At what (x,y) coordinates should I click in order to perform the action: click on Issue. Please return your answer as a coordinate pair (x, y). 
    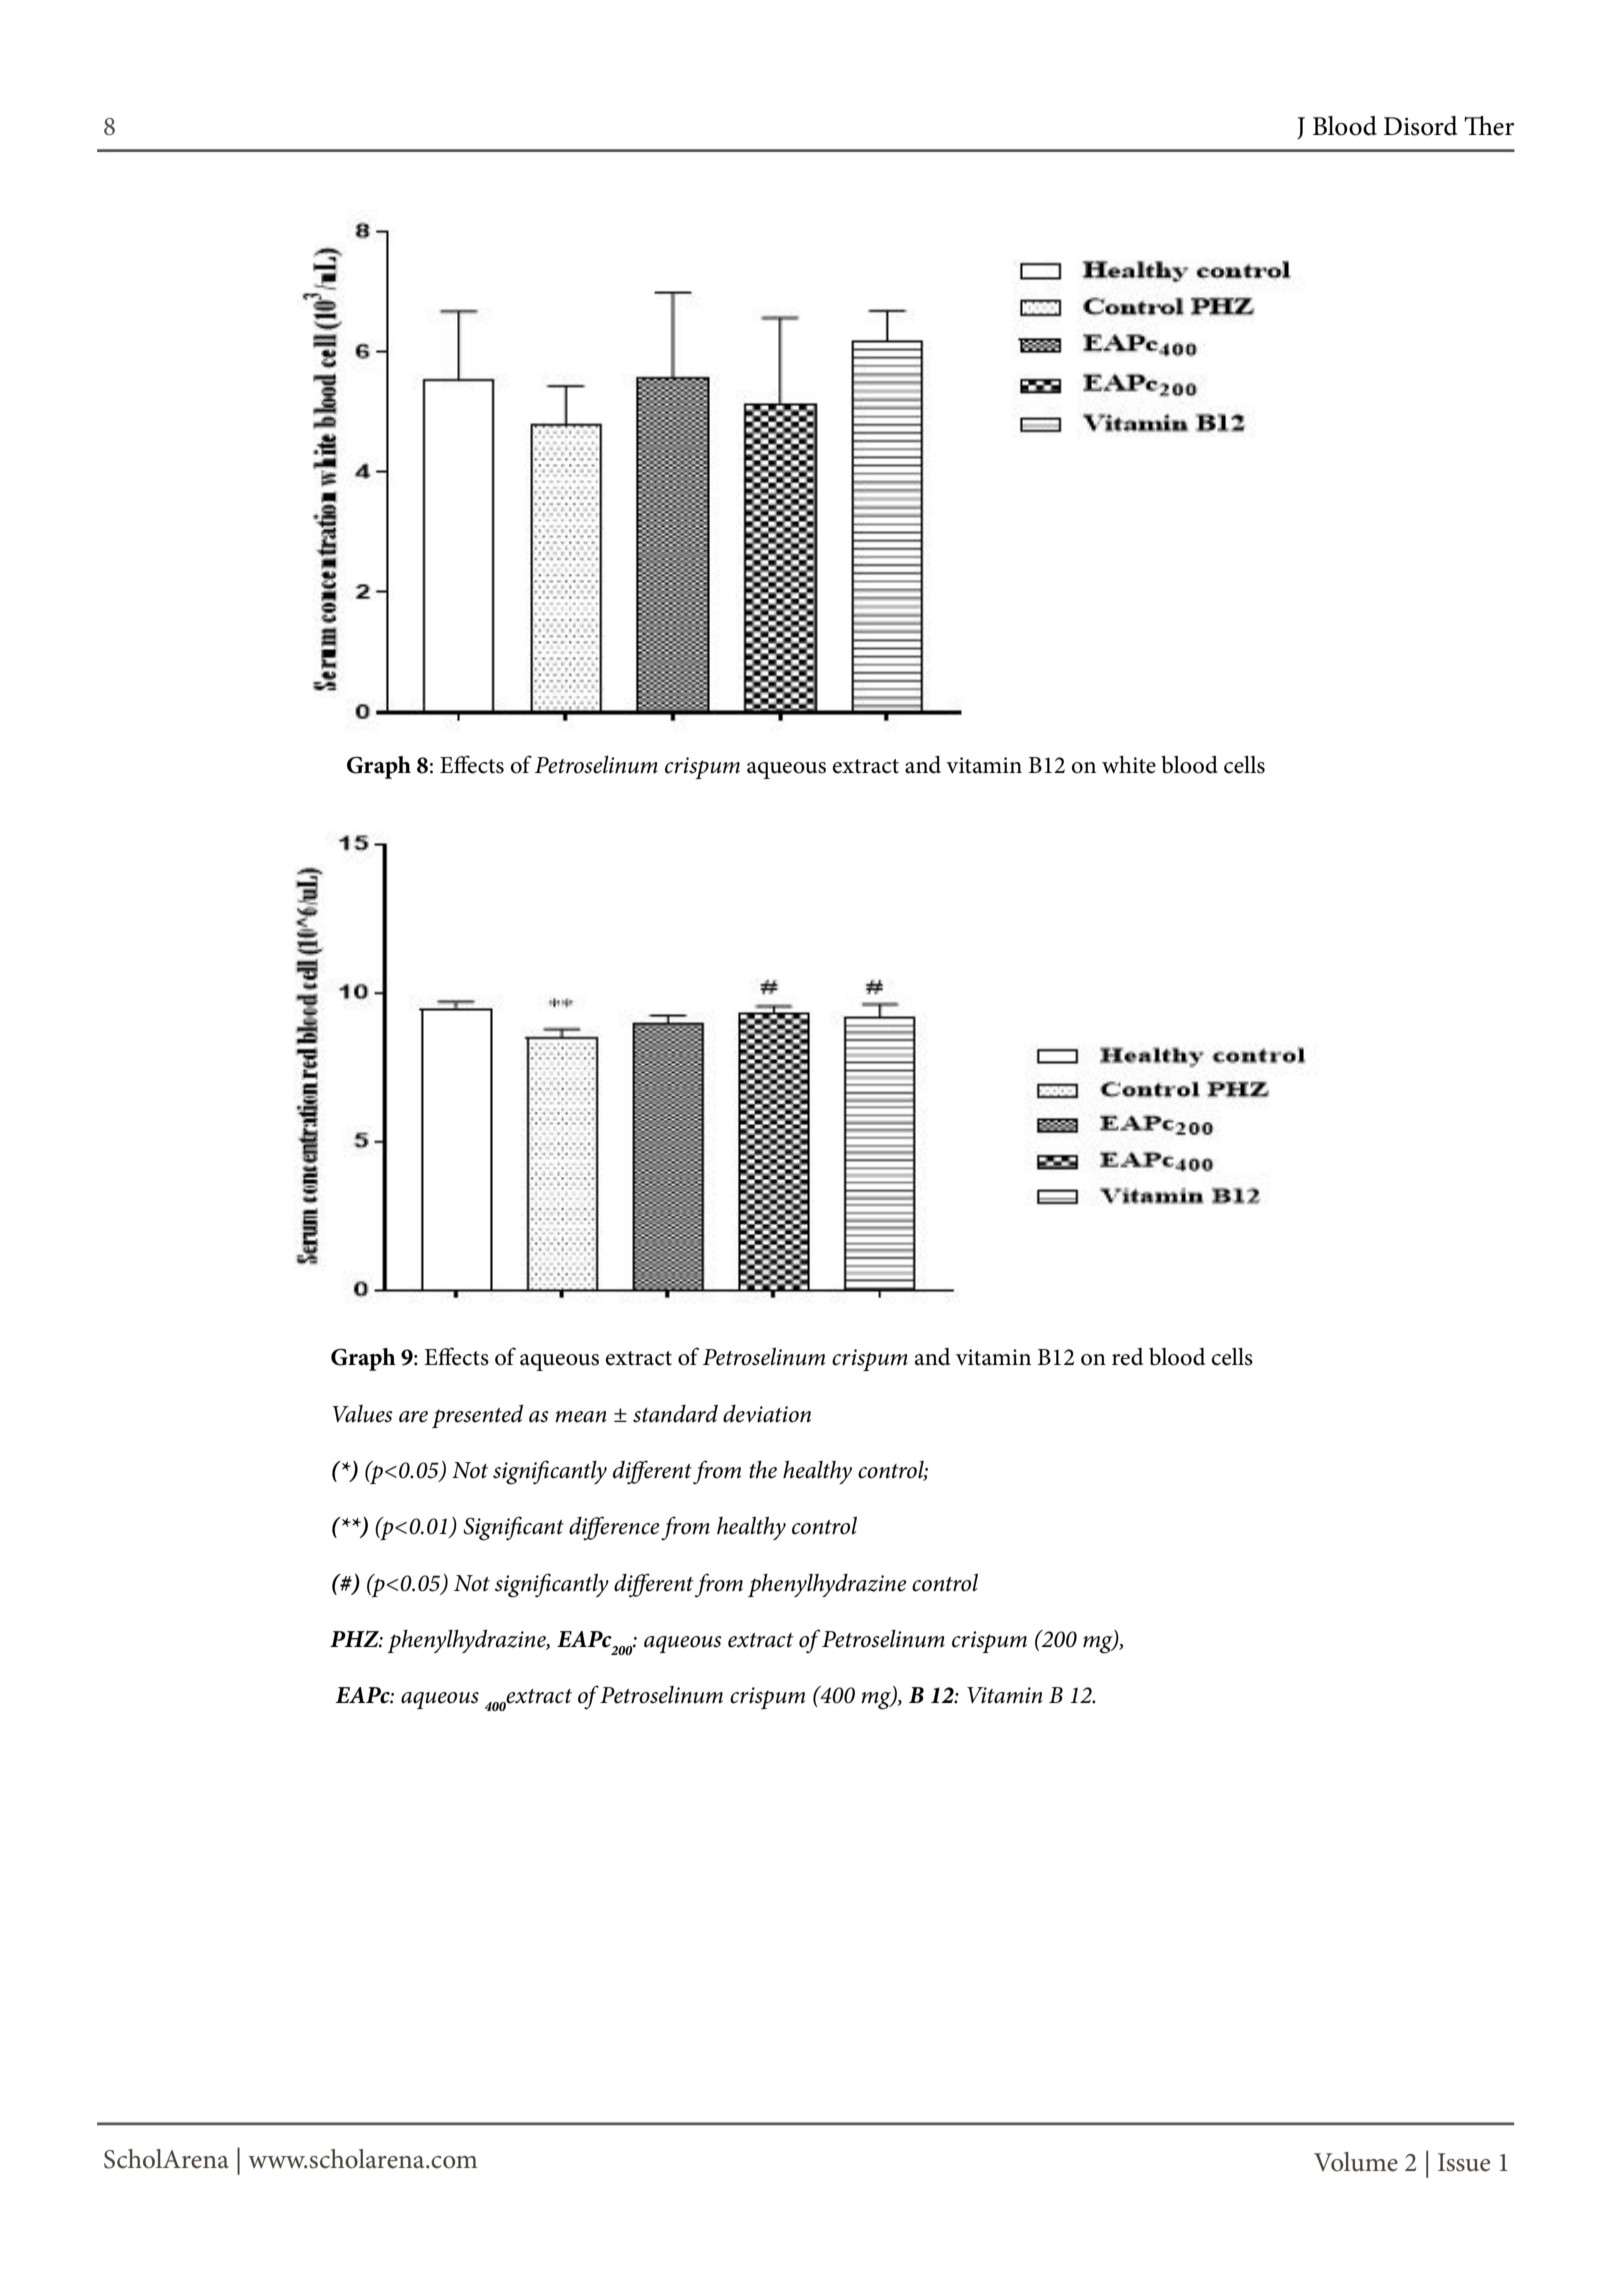
    Looking at the image, I should click on (1464, 2162).
